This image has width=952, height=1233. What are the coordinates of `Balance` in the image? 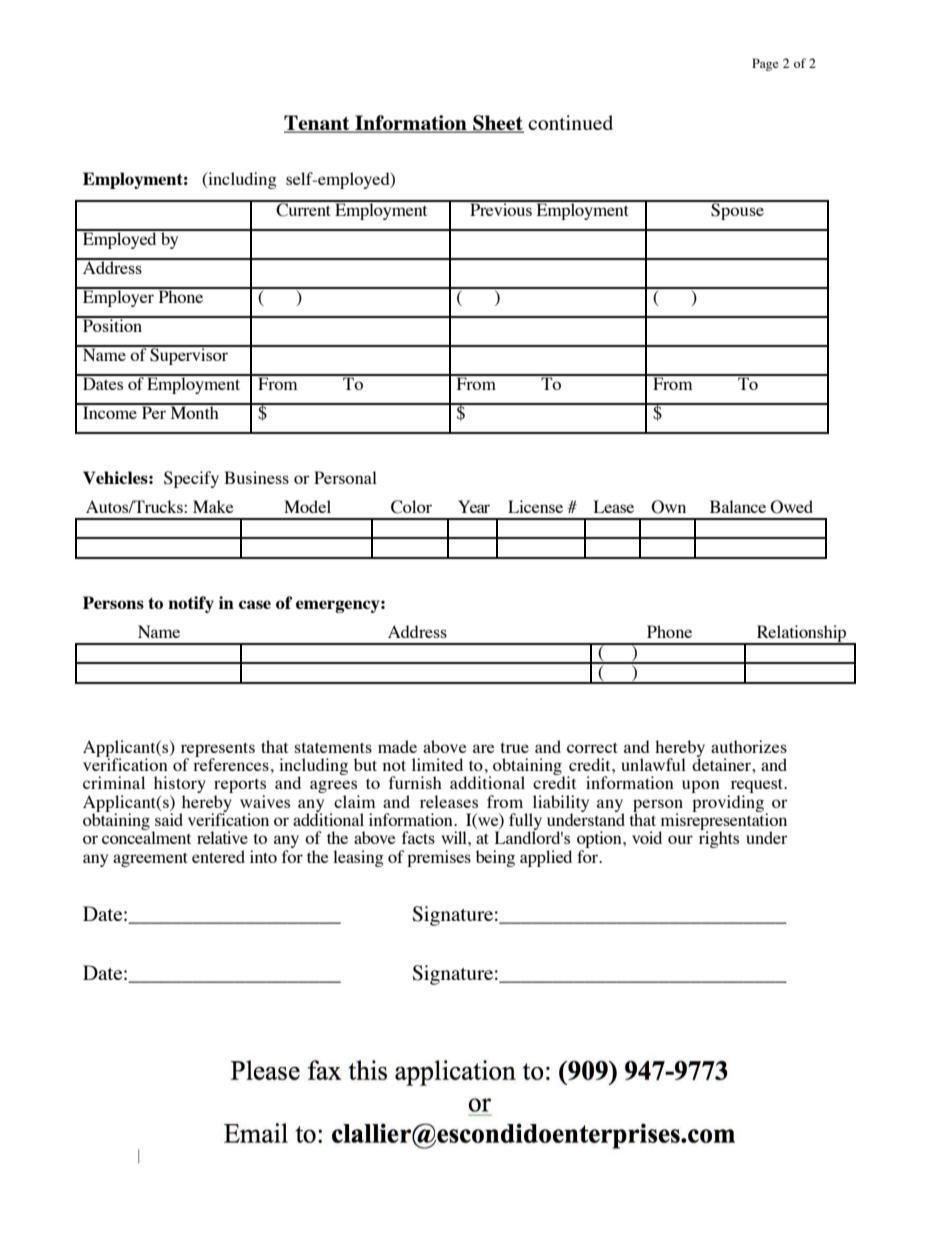 It's located at (738, 506).
